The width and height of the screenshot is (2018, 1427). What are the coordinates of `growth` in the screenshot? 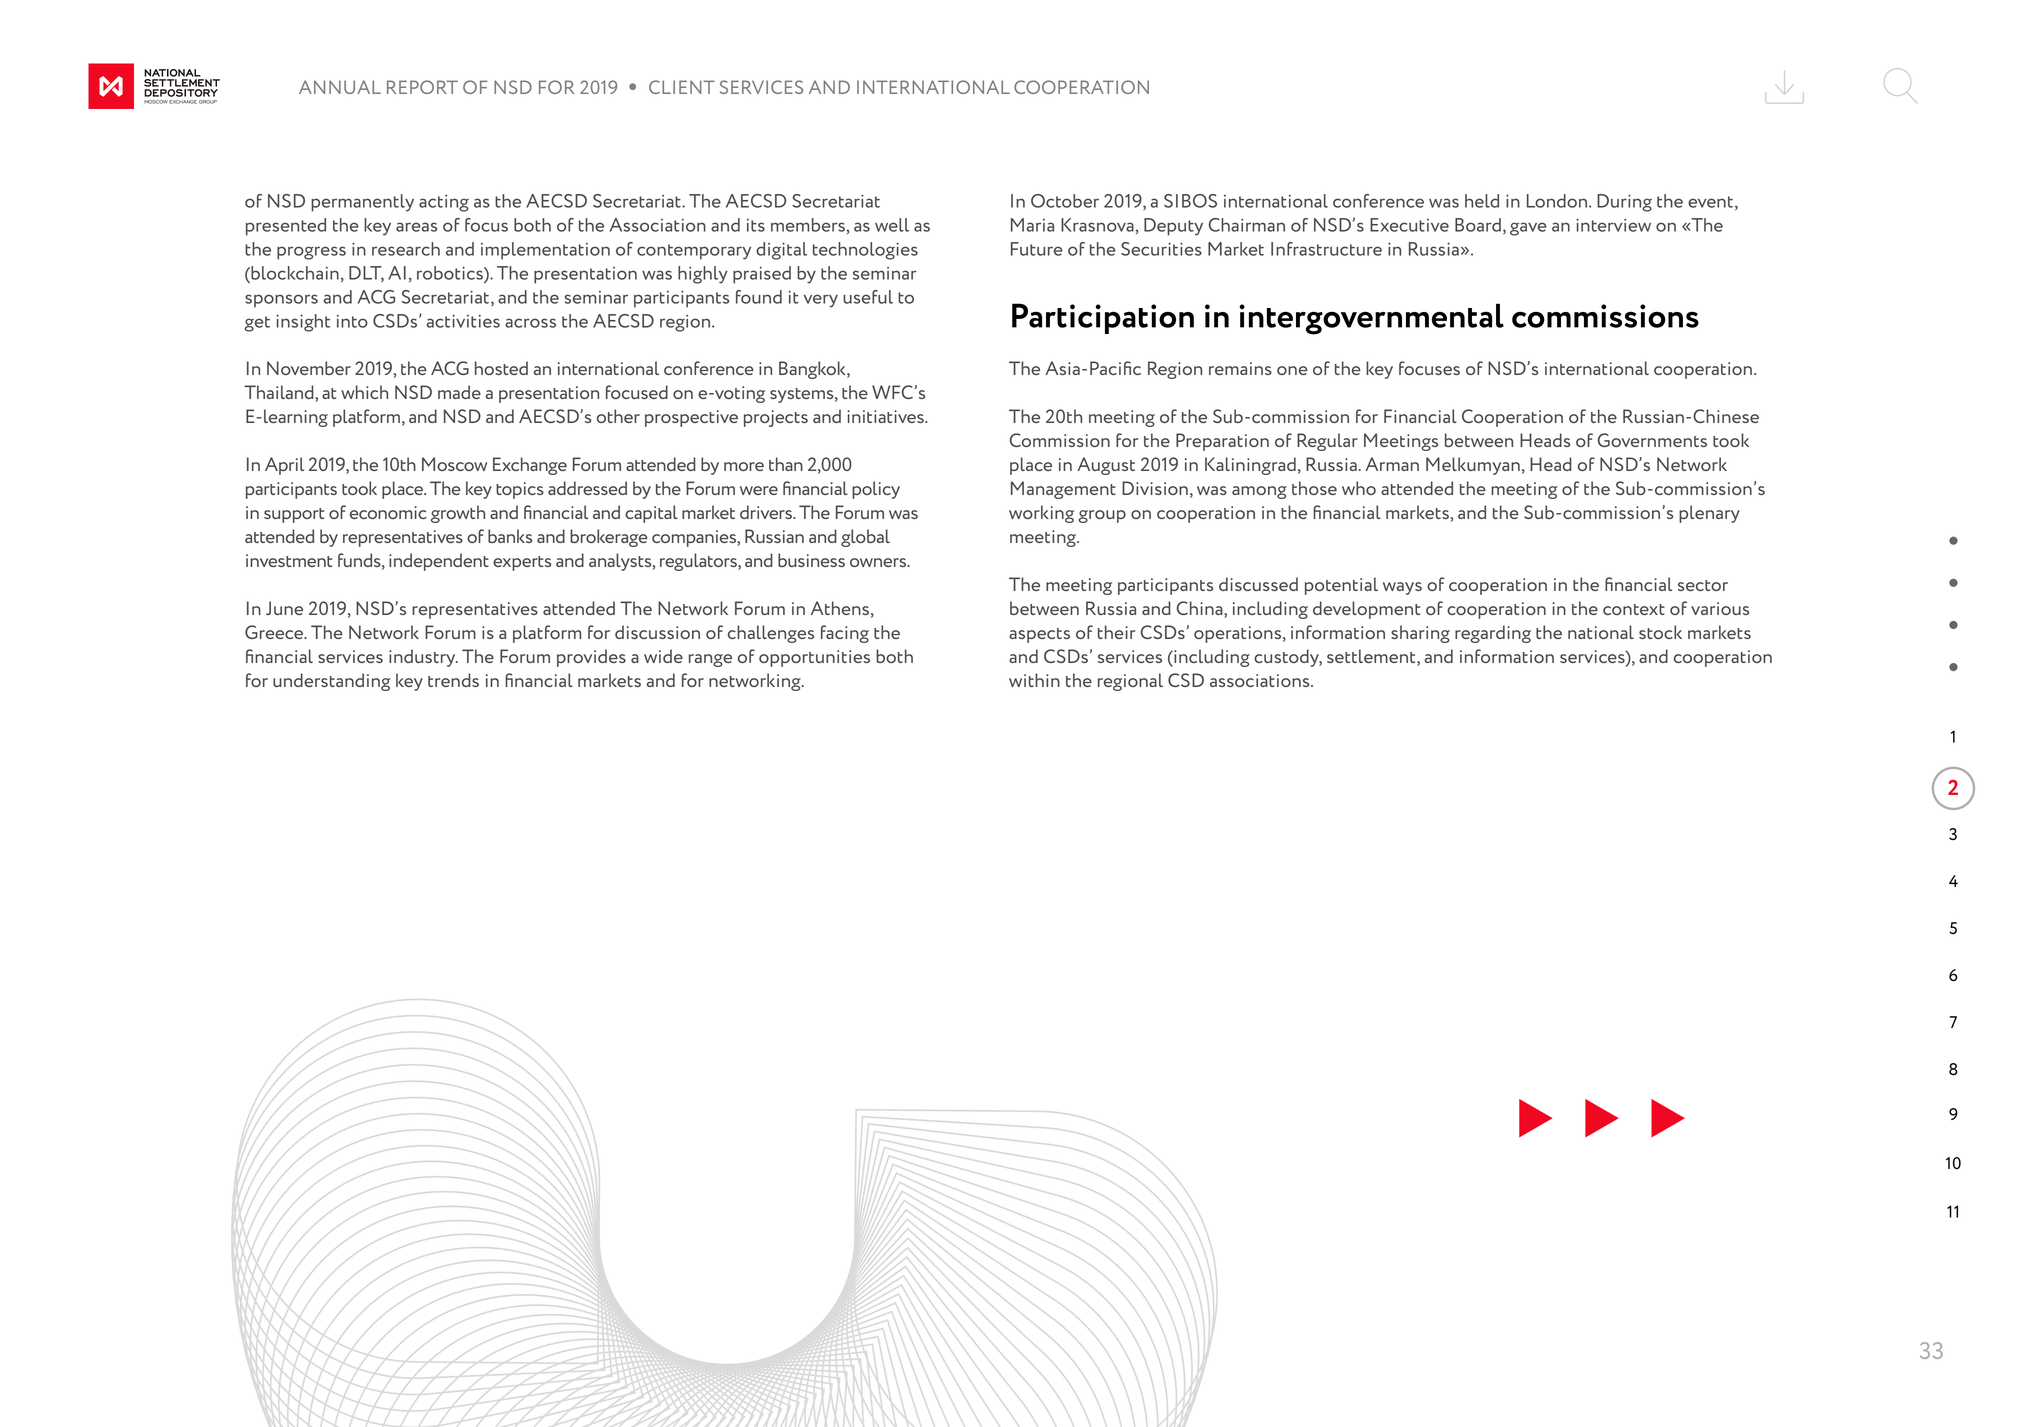 It's located at (458, 514).
